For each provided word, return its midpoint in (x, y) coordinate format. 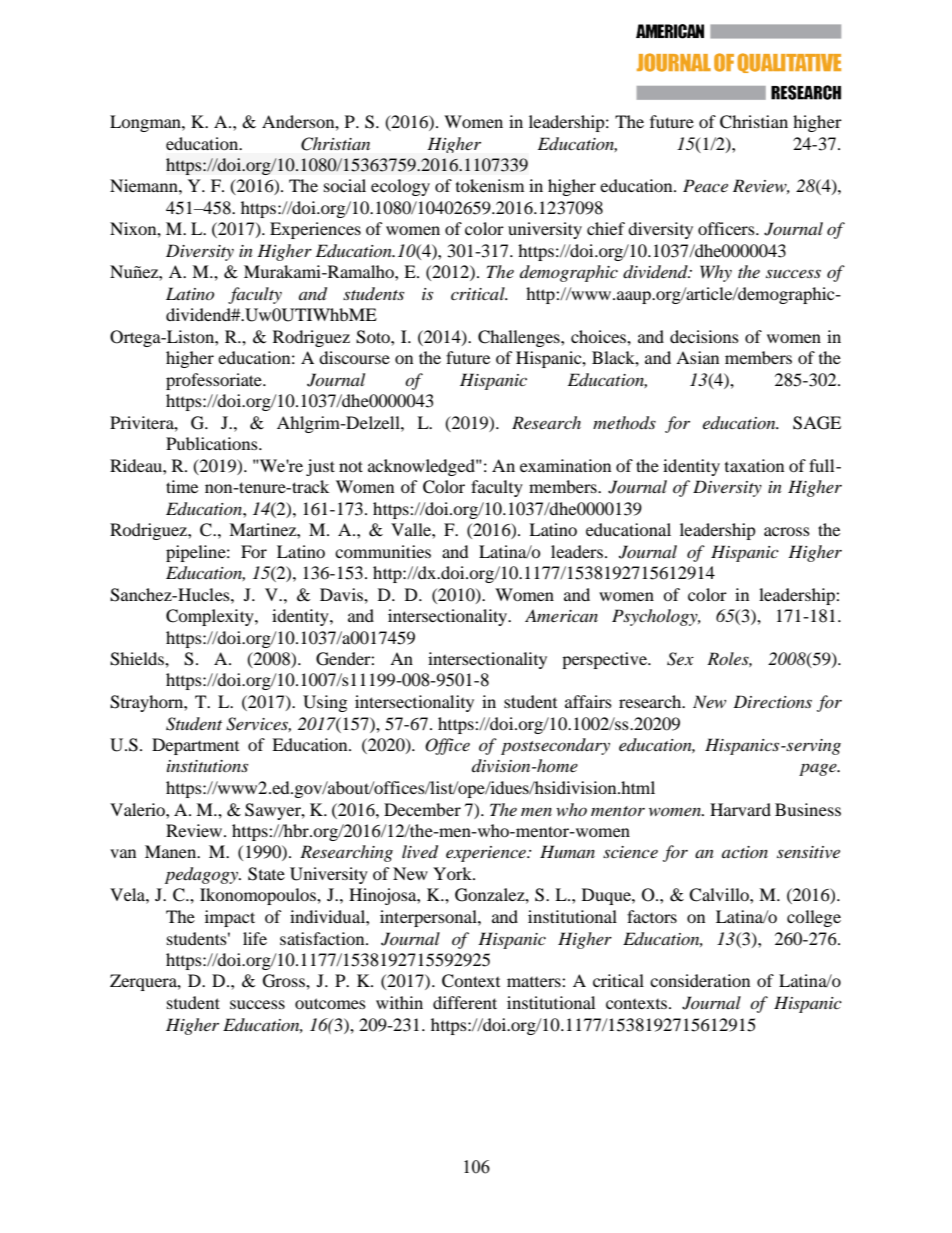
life (255, 938)
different (465, 1002)
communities (383, 551)
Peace (705, 185)
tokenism (490, 185)
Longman (146, 123)
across (787, 531)
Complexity (211, 617)
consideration (700, 980)
